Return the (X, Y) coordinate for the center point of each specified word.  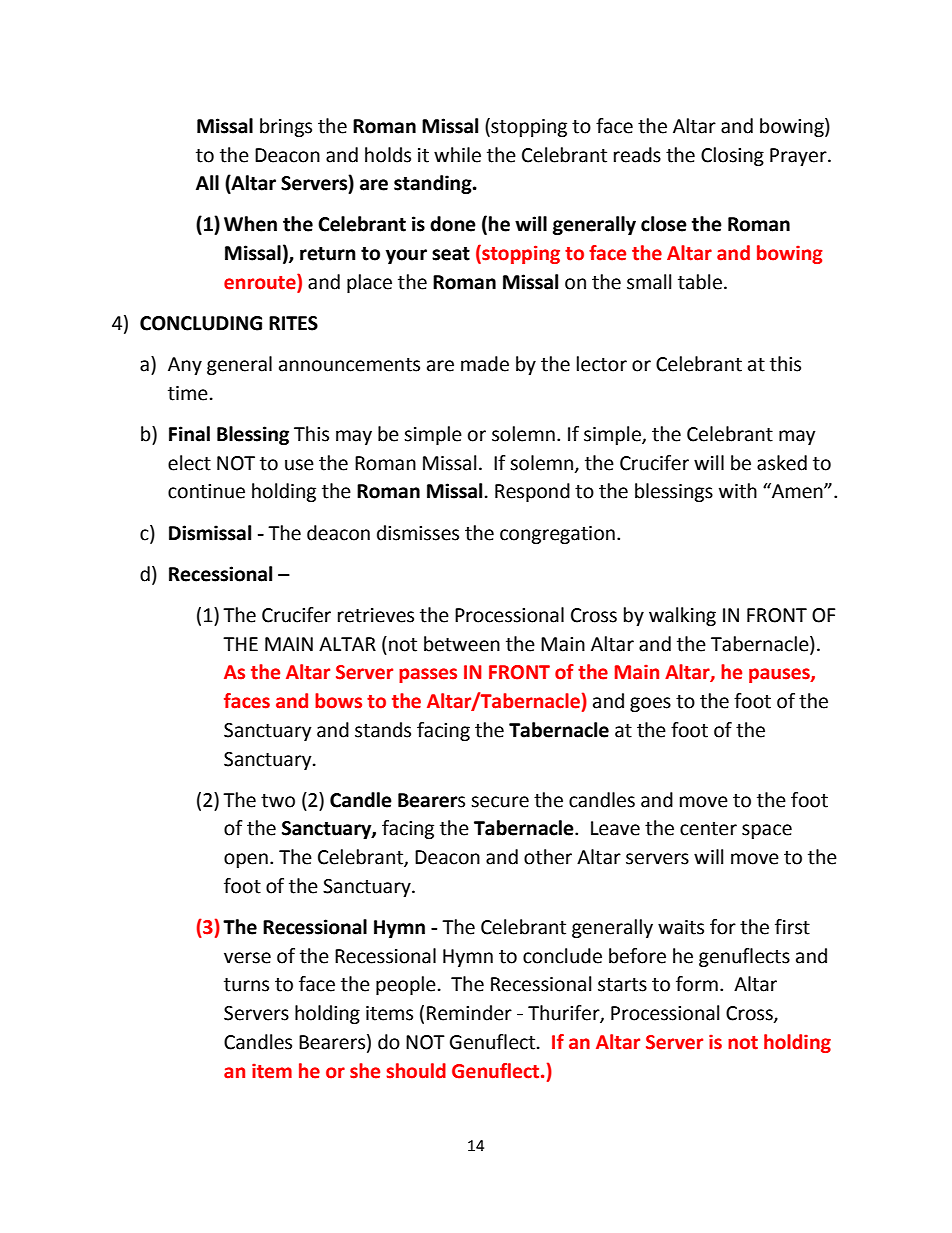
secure (500, 802)
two (278, 801)
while (457, 155)
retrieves (376, 615)
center (708, 829)
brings (286, 127)
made (485, 364)
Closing (732, 156)
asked (782, 463)
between (462, 644)
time (188, 393)
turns (246, 985)
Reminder (469, 1013)
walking (682, 616)
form (697, 984)
